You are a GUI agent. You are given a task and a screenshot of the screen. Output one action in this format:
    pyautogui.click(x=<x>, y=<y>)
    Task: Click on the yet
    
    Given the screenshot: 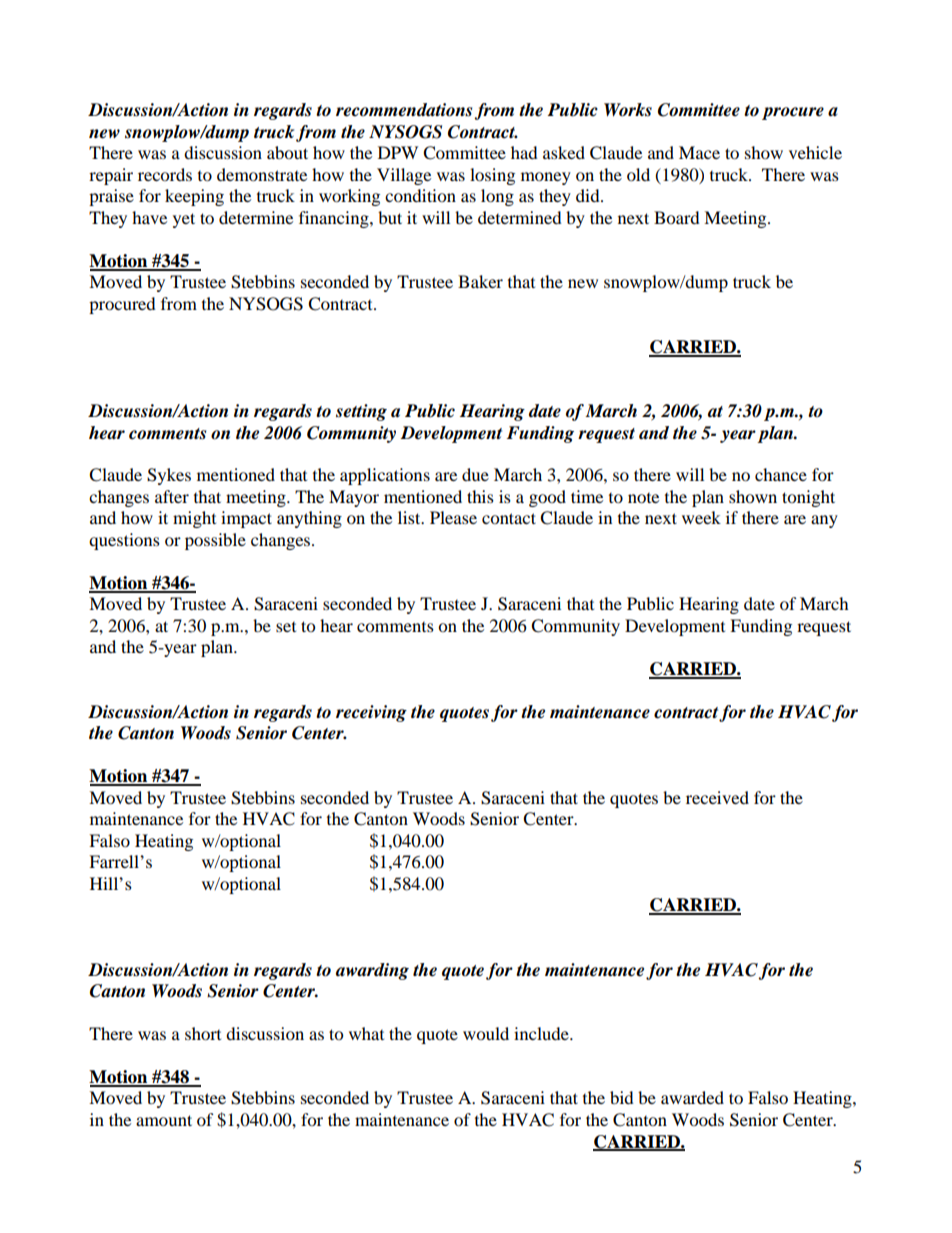 What is the action you would take?
    pyautogui.click(x=184, y=220)
